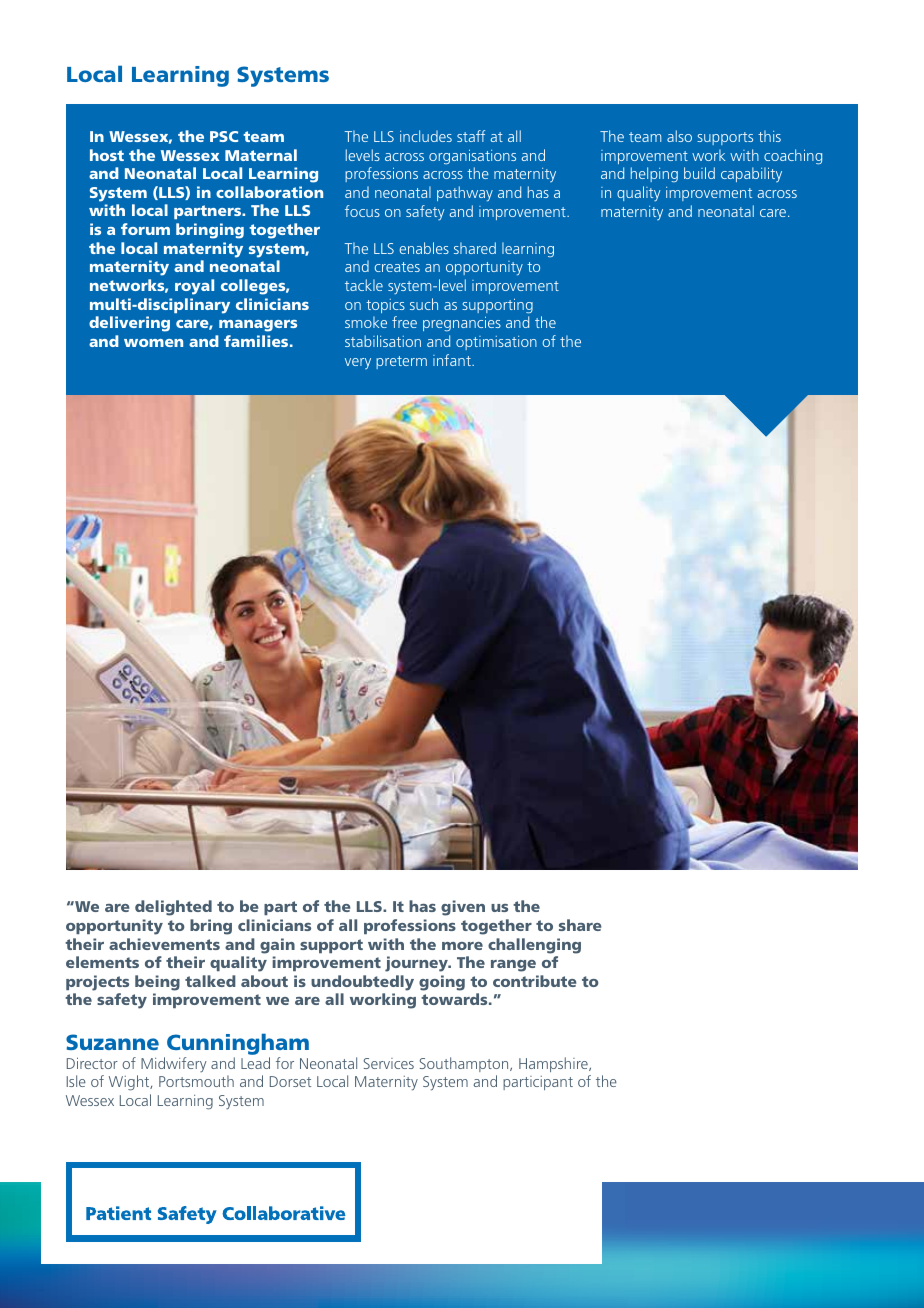  I want to click on preterm, so click(401, 362).
